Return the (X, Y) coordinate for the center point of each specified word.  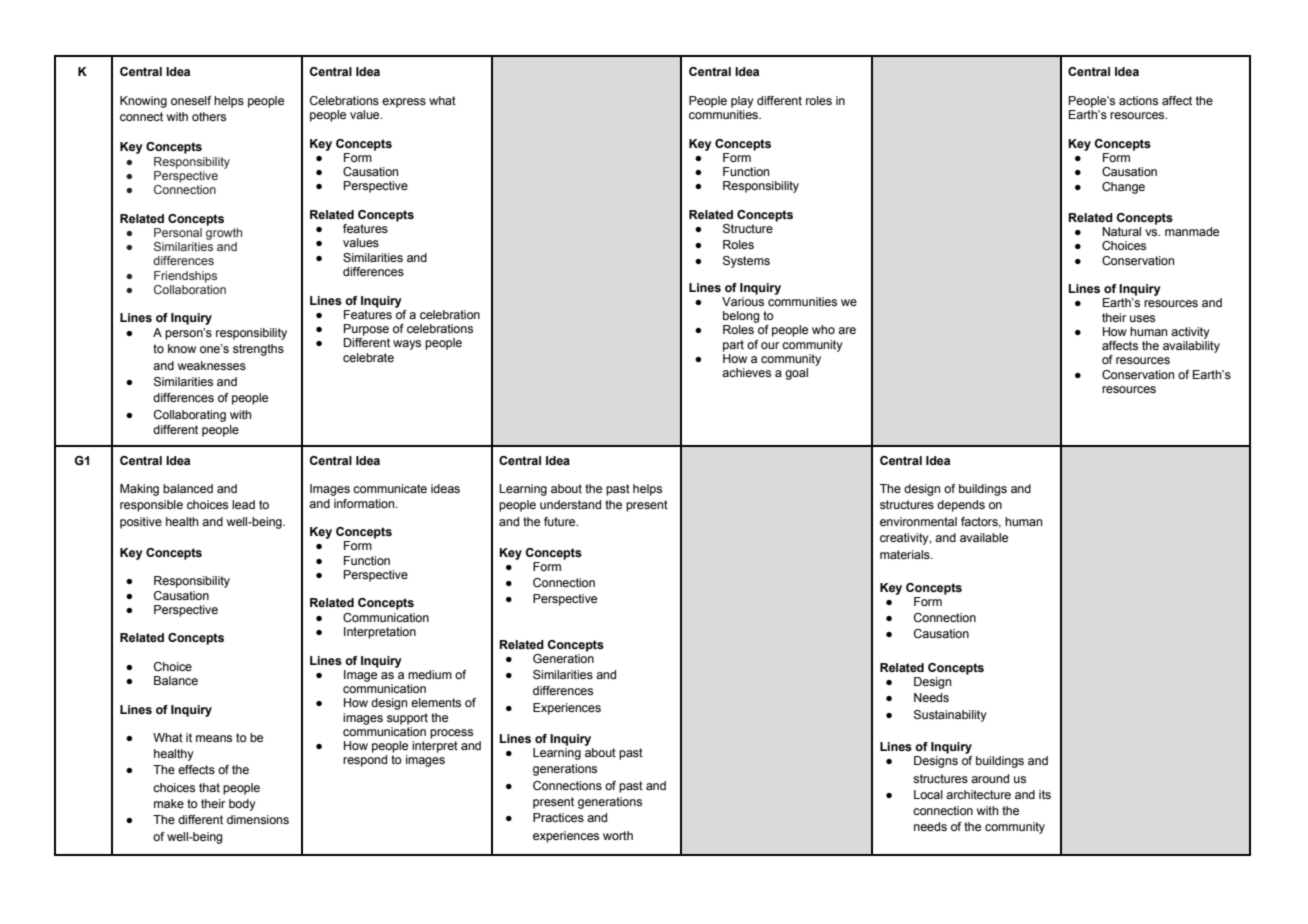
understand (570, 504)
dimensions (258, 819)
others (209, 116)
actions (1138, 100)
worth (618, 835)
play (742, 102)
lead (243, 504)
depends (961, 506)
